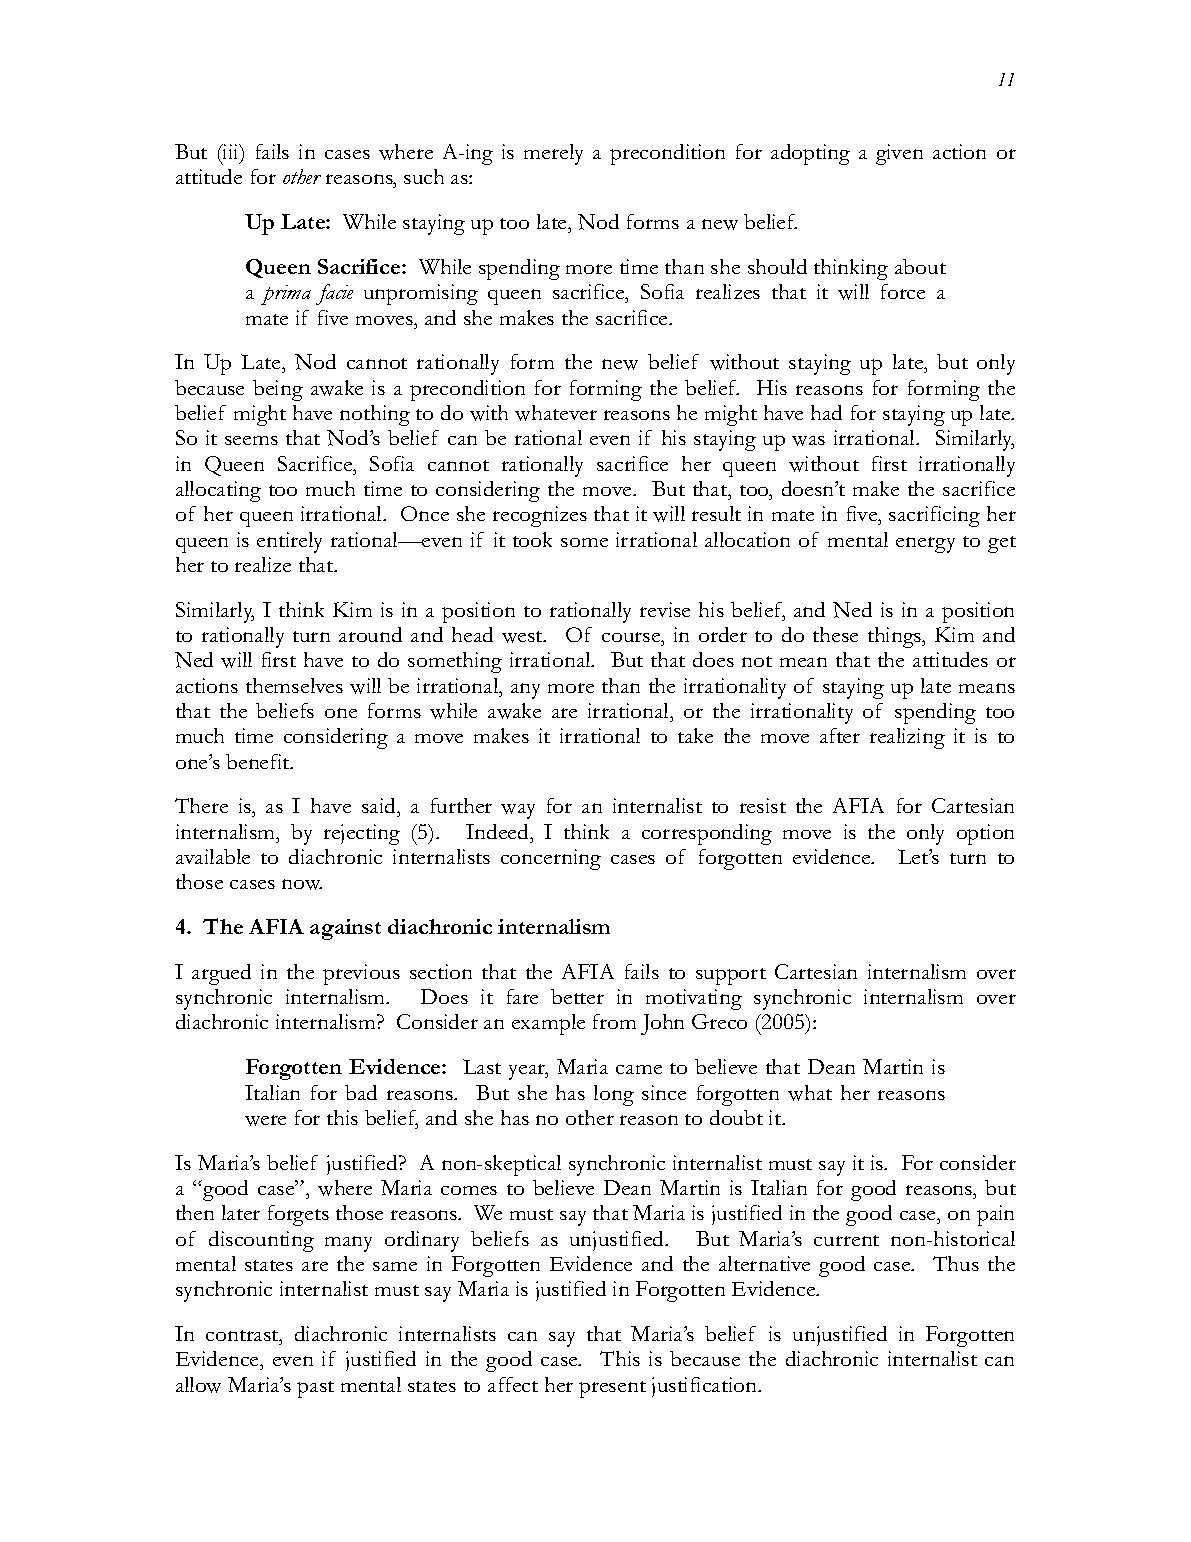 This screenshot has width=1191, height=1542. What do you see at coordinates (259, 761) in the screenshot?
I see `benefit` at bounding box center [259, 761].
